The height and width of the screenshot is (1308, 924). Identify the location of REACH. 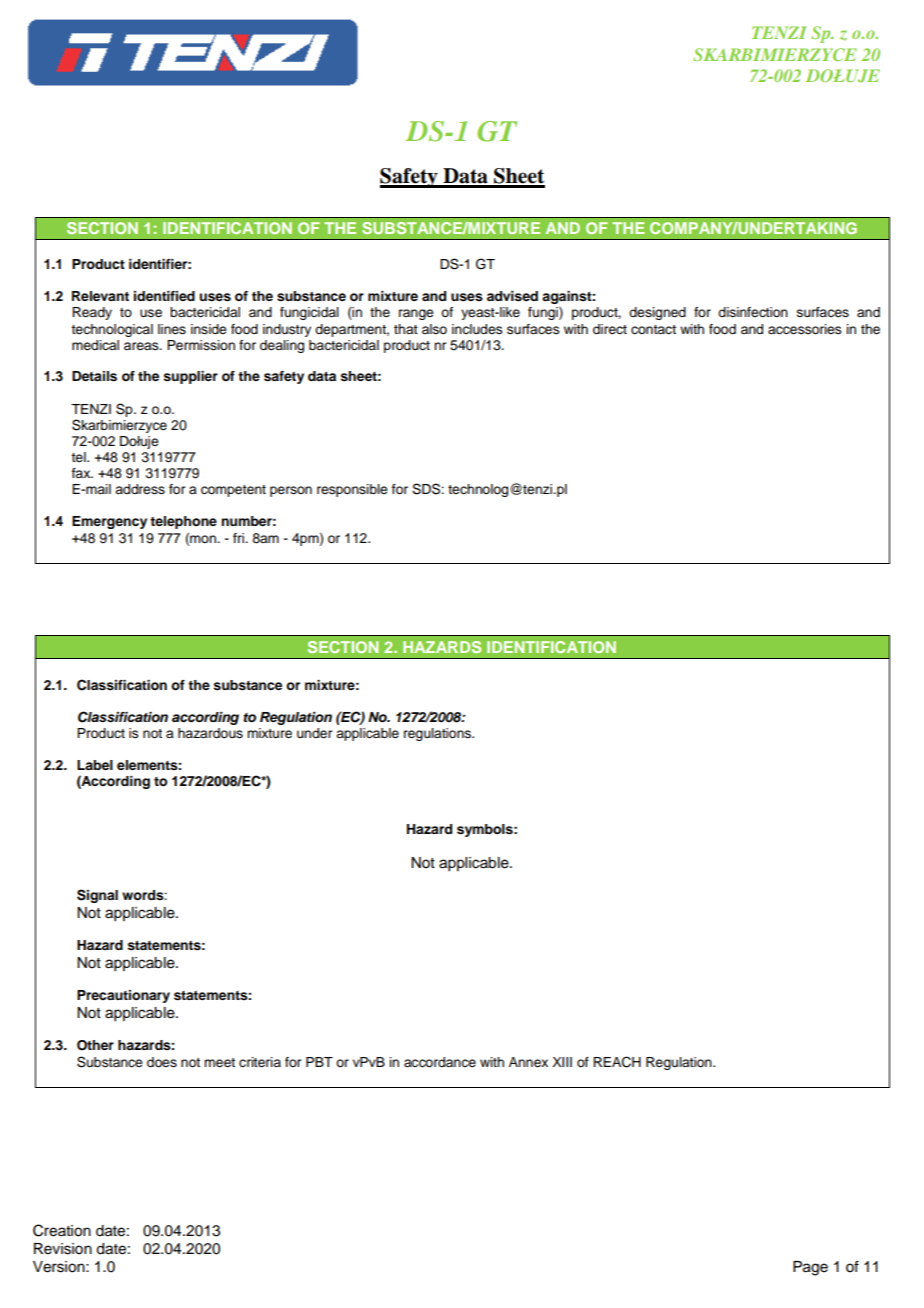
(617, 1062).
